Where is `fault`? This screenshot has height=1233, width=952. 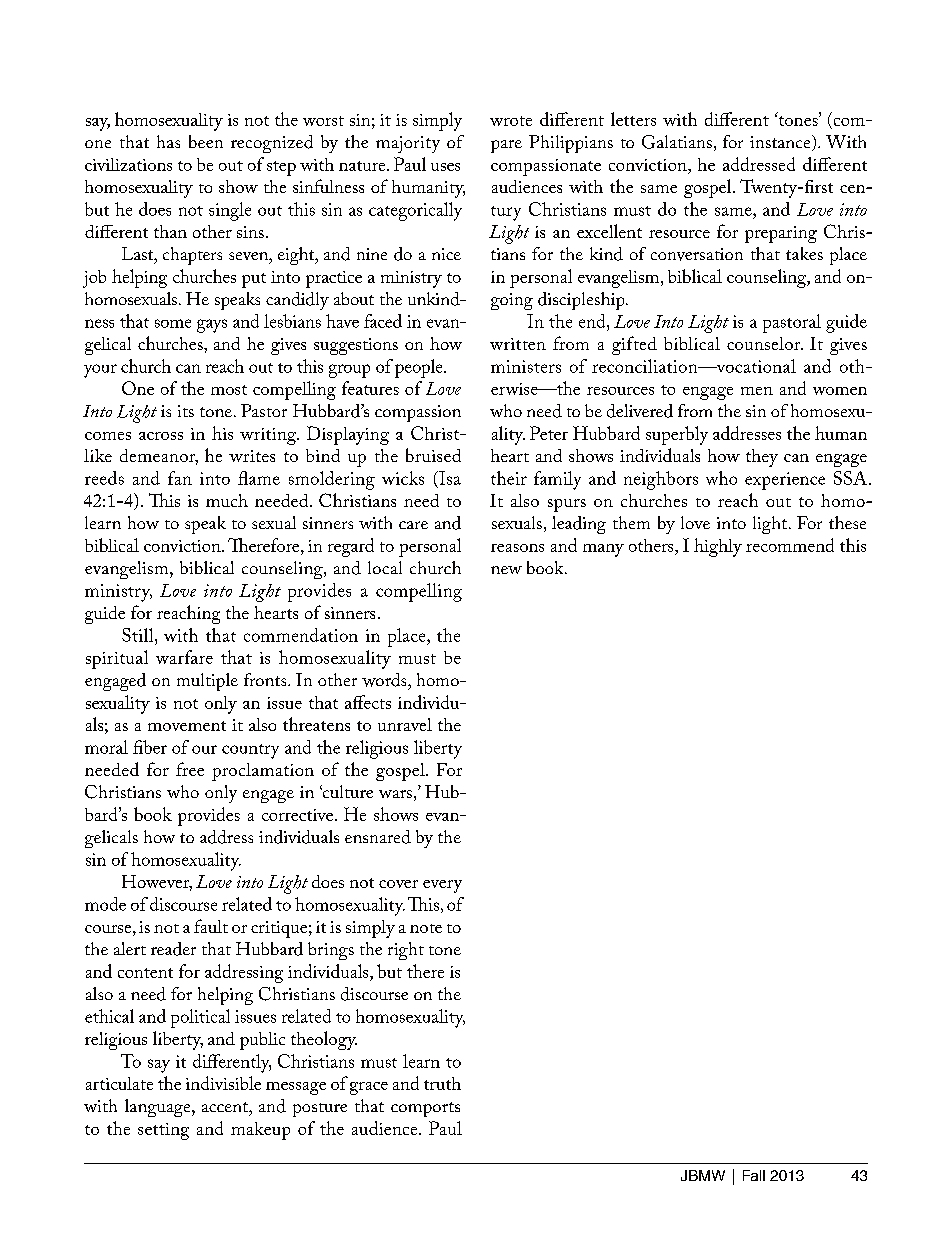
fault is located at coordinates (211, 926).
